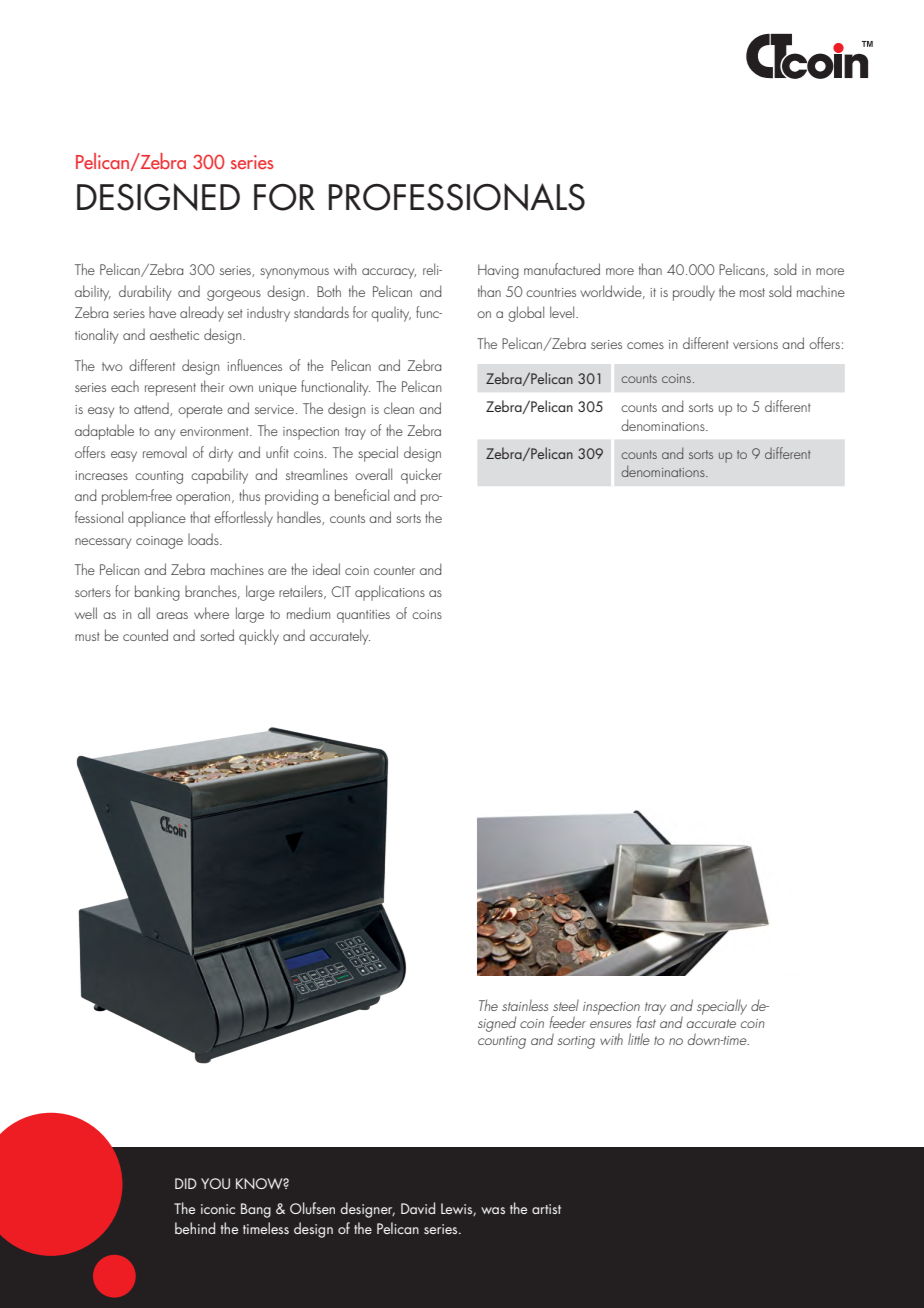 The width and height of the page is (924, 1308). What do you see at coordinates (363, 616) in the page?
I see `quantities` at bounding box center [363, 616].
